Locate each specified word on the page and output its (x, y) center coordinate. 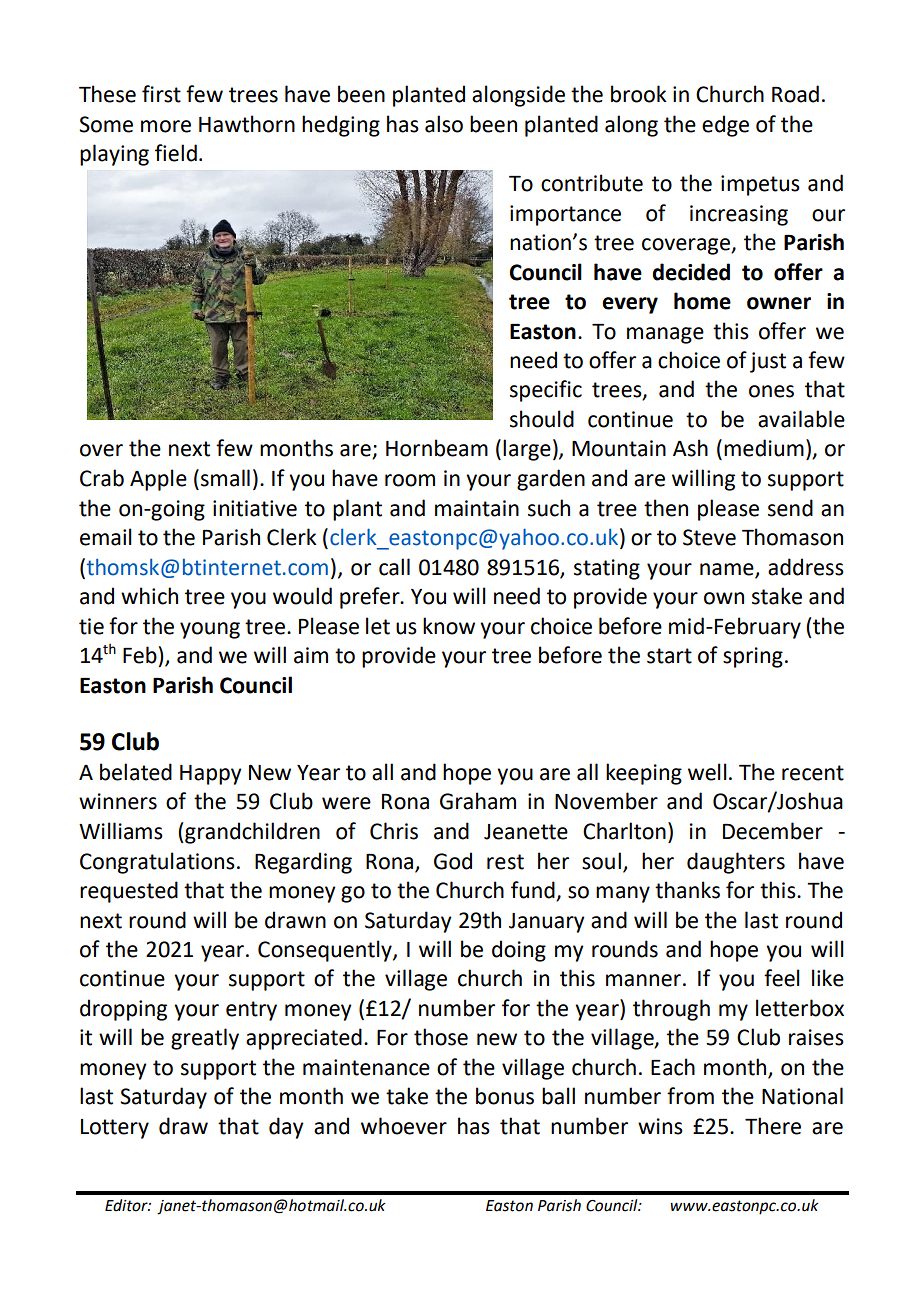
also (444, 124)
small (225, 478)
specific (546, 391)
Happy (211, 775)
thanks (687, 890)
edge (725, 126)
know (449, 626)
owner (779, 303)
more (166, 126)
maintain (477, 508)
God (453, 861)
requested (129, 892)
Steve (709, 537)
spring (753, 657)
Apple (158, 480)
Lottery (115, 1129)
